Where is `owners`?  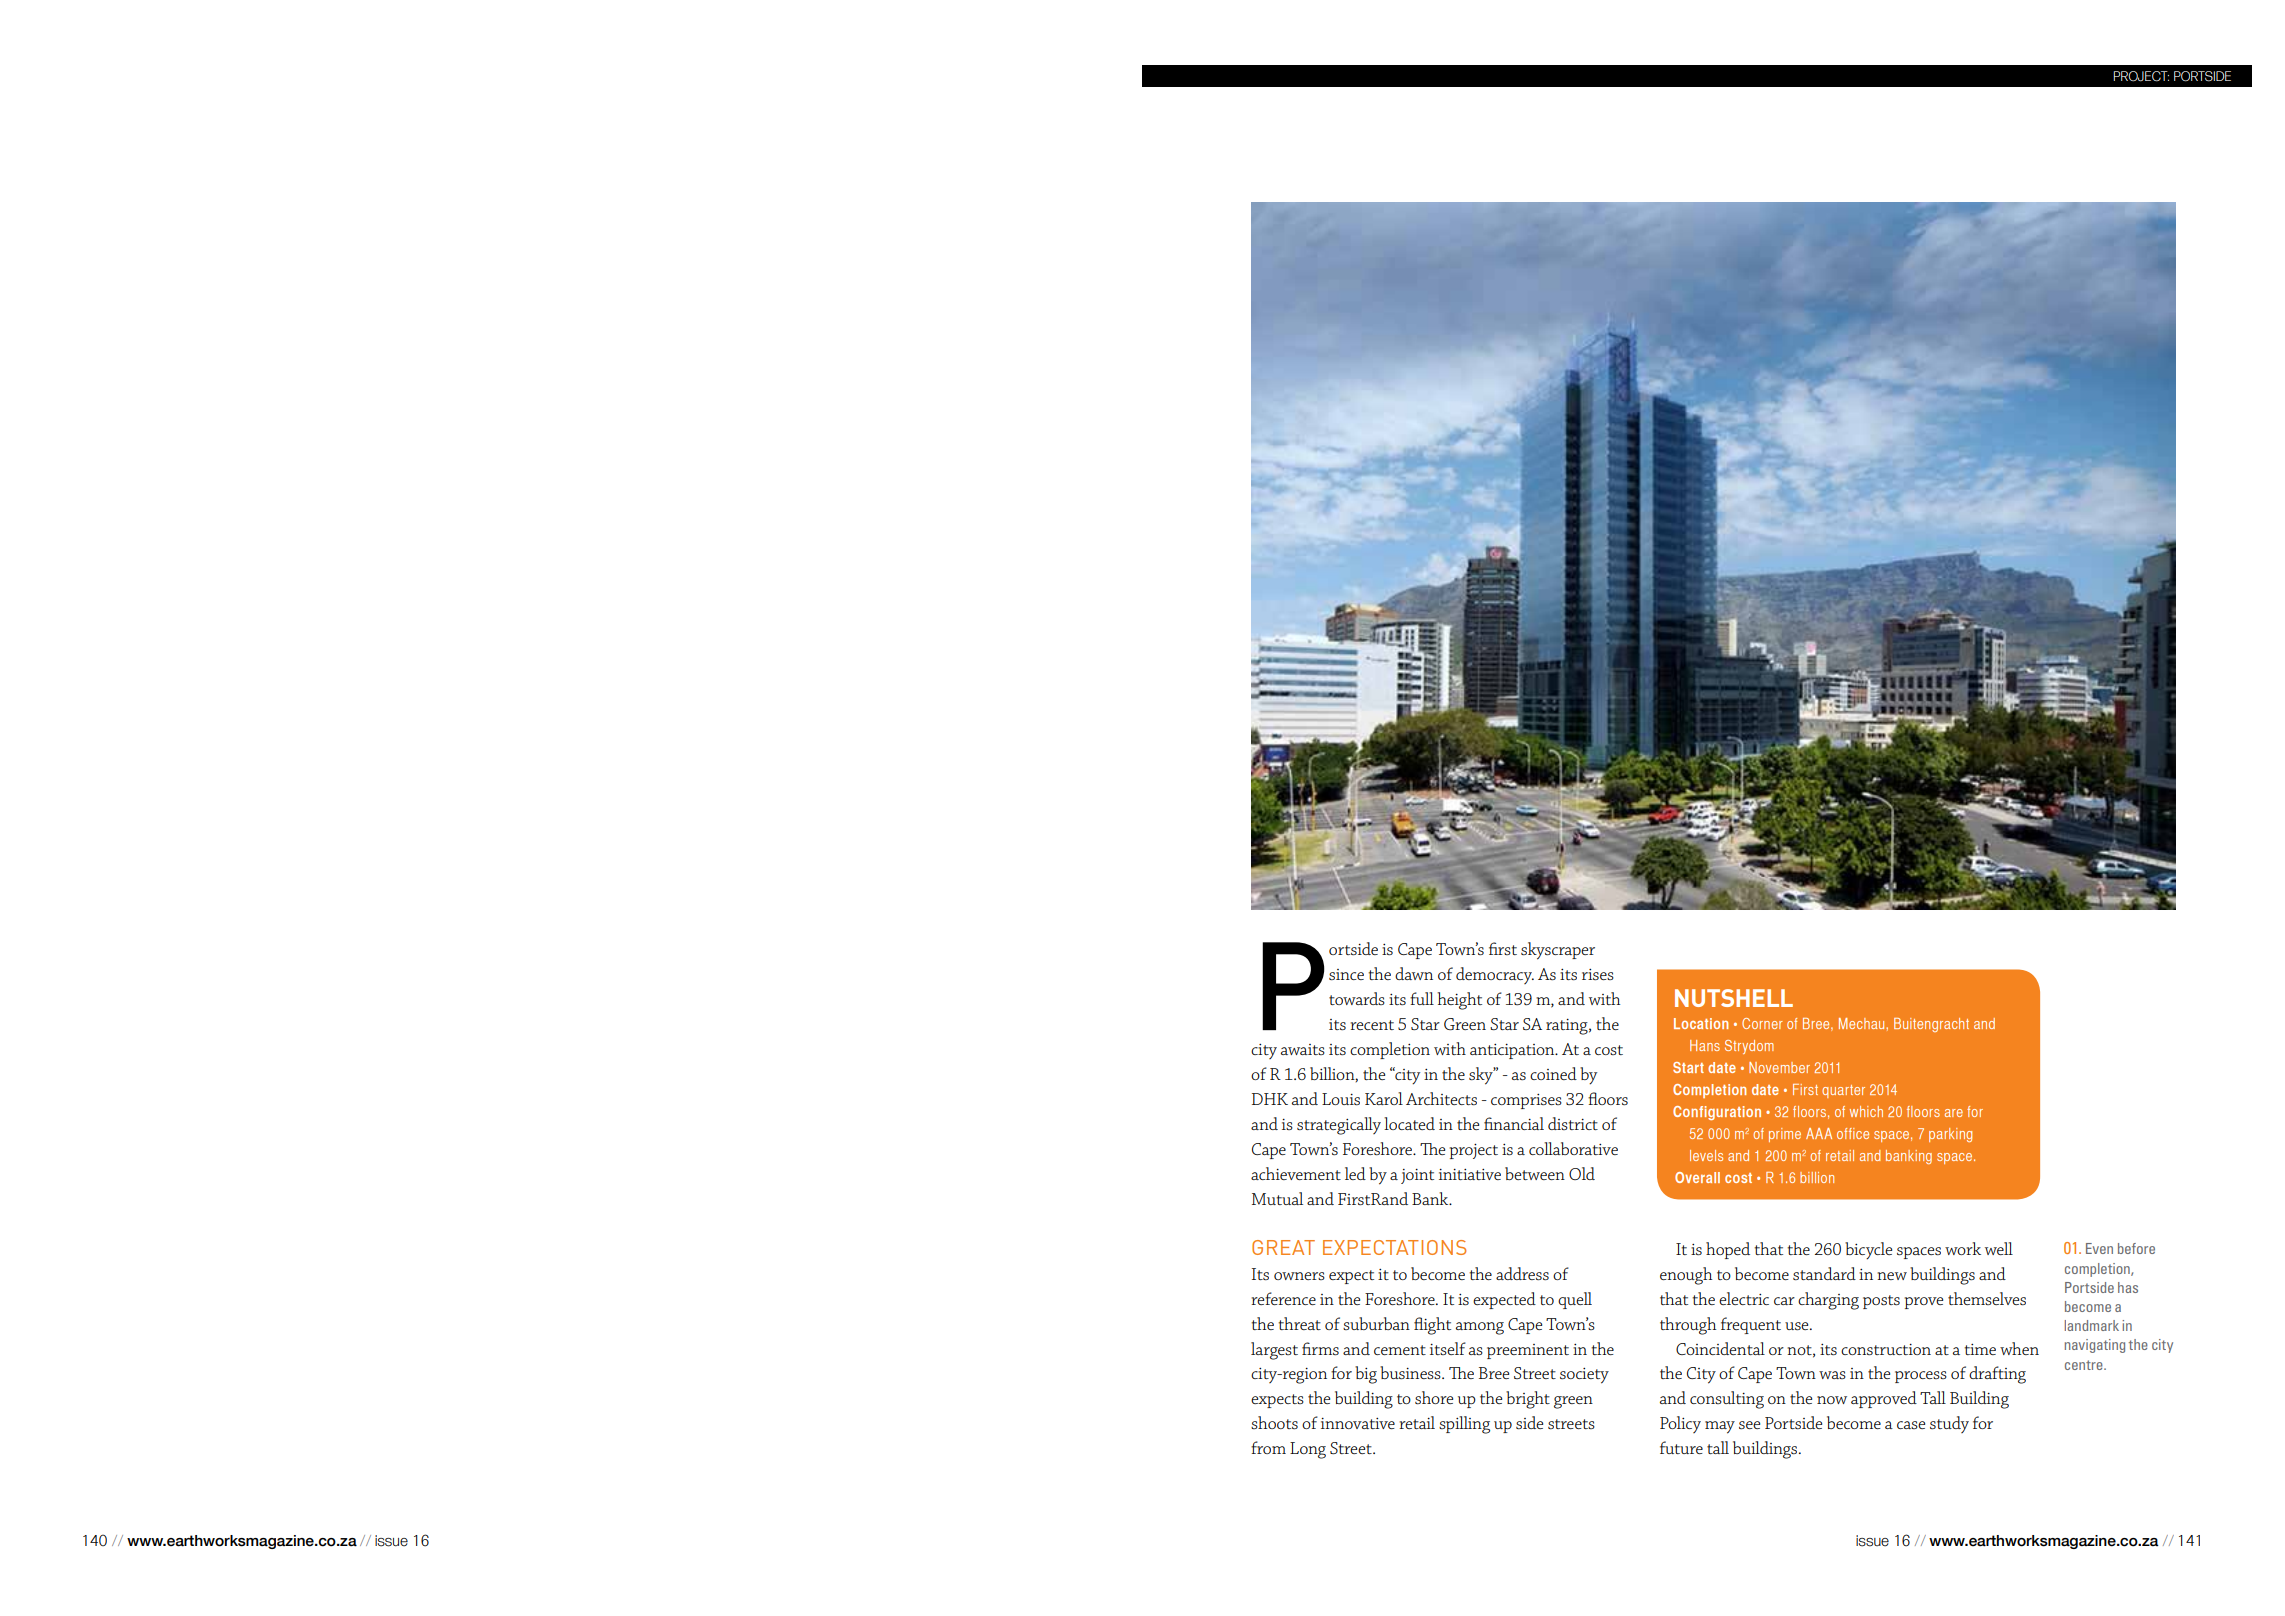 owners is located at coordinates (1299, 1276).
